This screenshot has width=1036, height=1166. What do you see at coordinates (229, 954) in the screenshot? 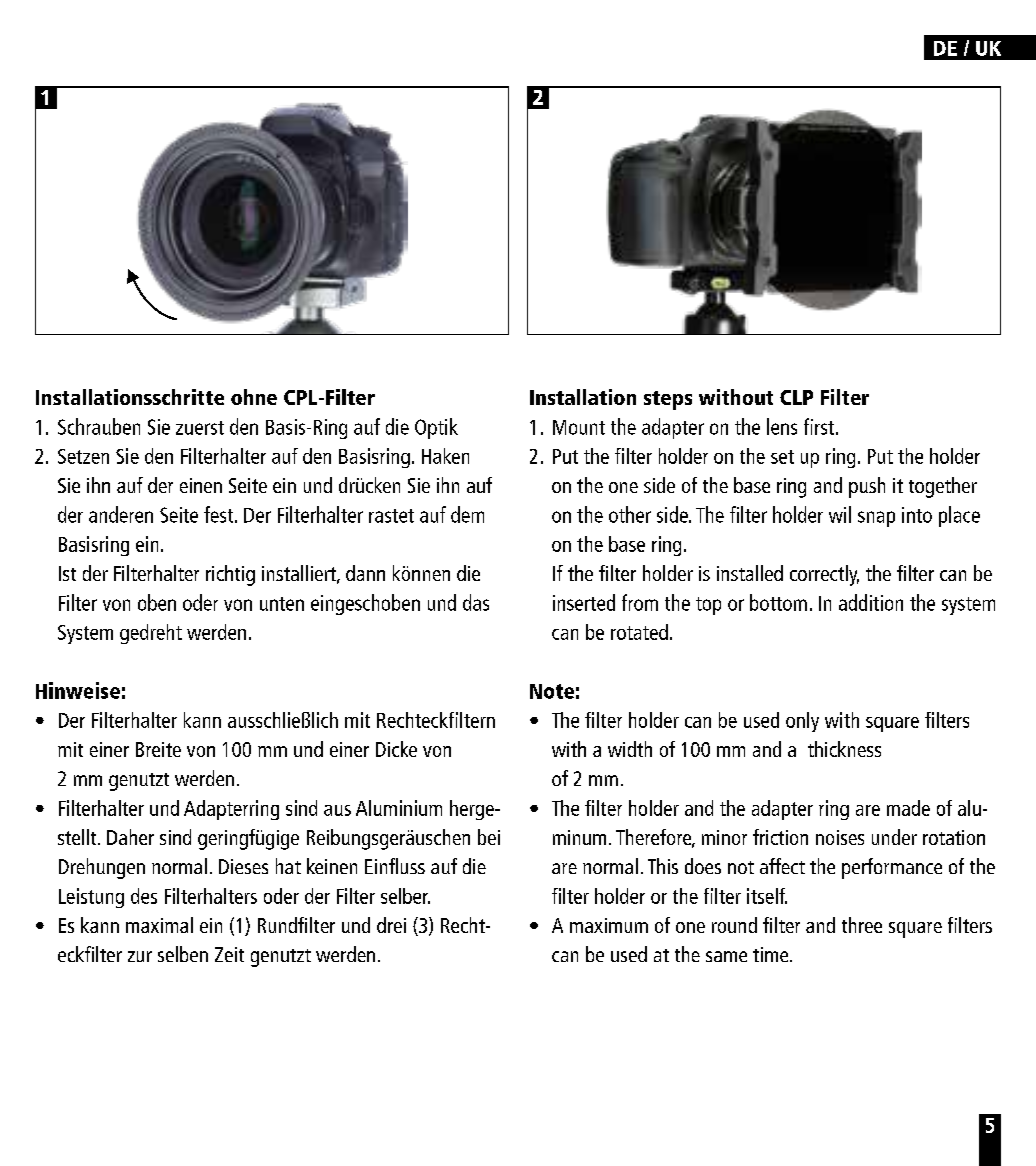
I see `Zeit` at bounding box center [229, 954].
